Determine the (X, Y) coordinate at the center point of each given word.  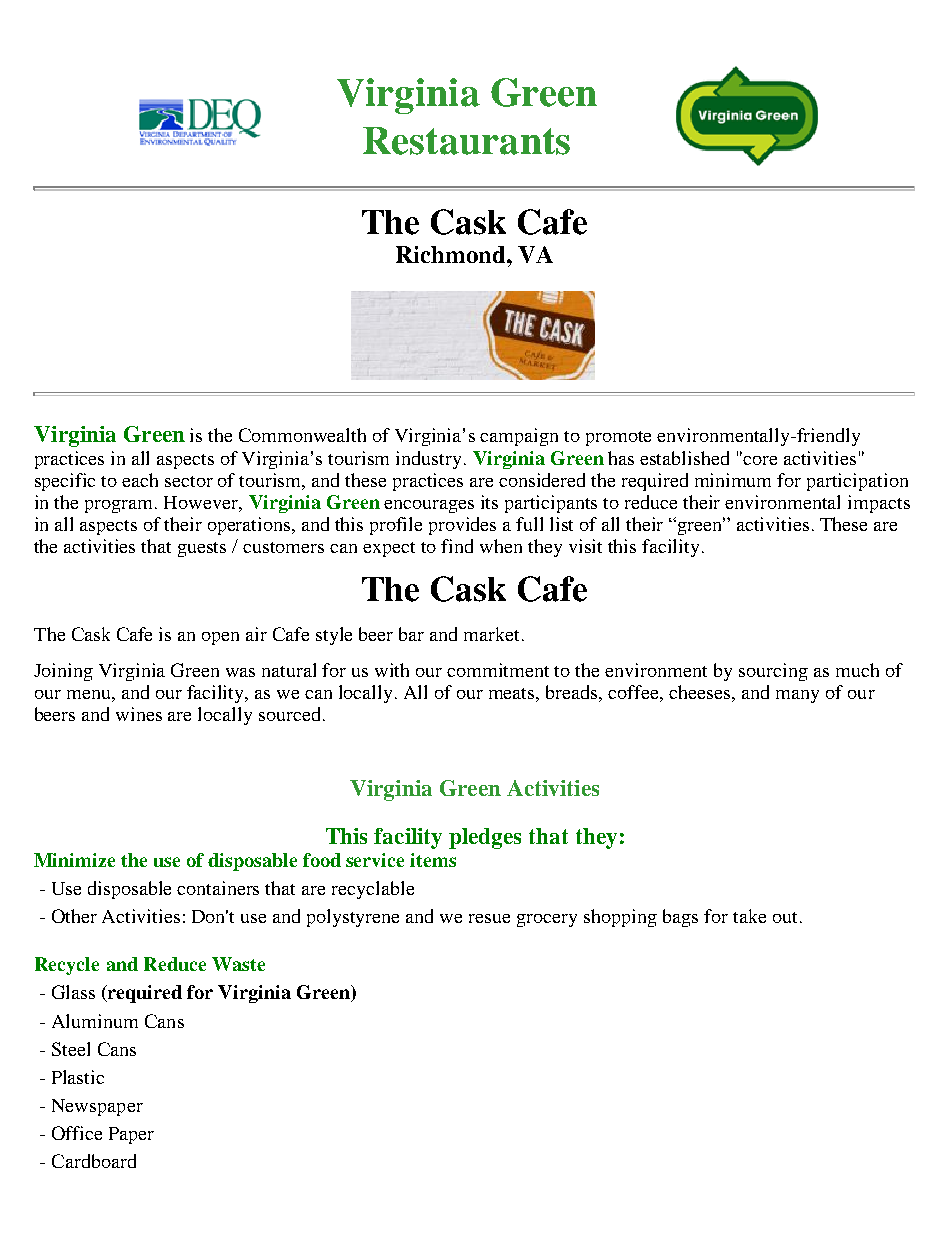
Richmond (452, 254)
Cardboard (94, 1161)
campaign (519, 437)
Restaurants (466, 141)
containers (218, 888)
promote (618, 438)
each (140, 480)
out (787, 917)
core (760, 460)
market (493, 634)
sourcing (773, 672)
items (433, 860)
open (220, 638)
